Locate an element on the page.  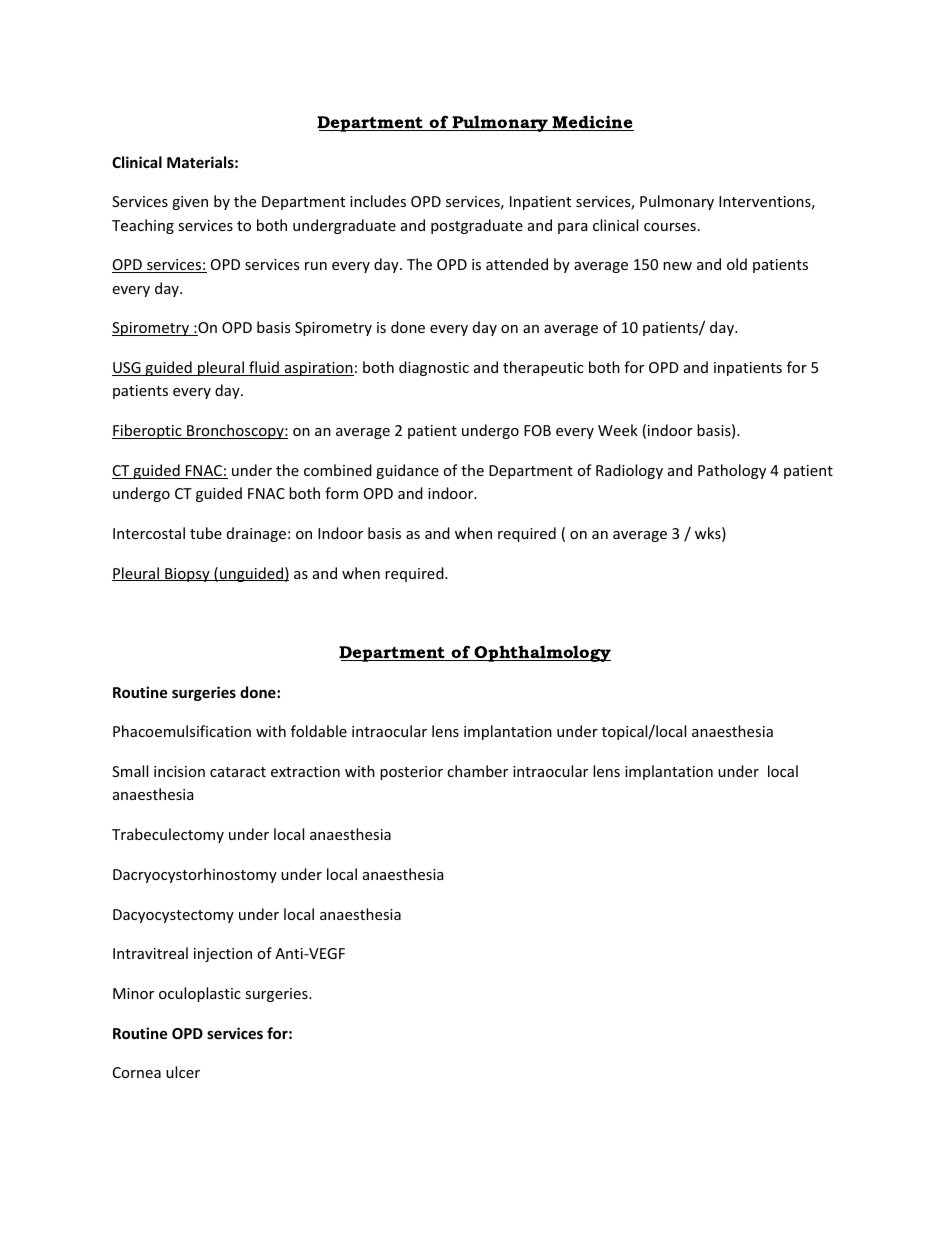
ulcer is located at coordinates (183, 1072).
